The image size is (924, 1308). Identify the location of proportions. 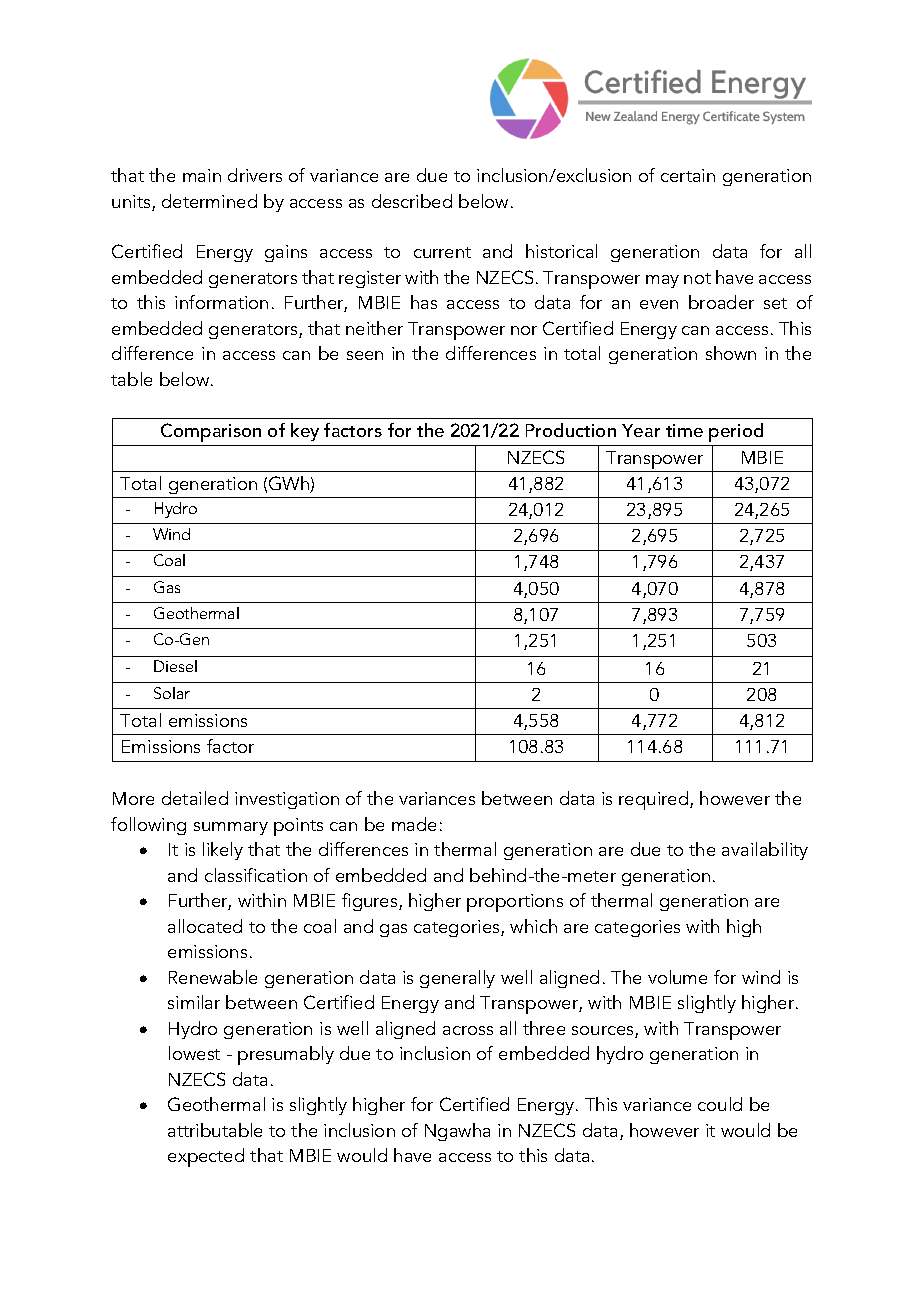
(515, 903).
